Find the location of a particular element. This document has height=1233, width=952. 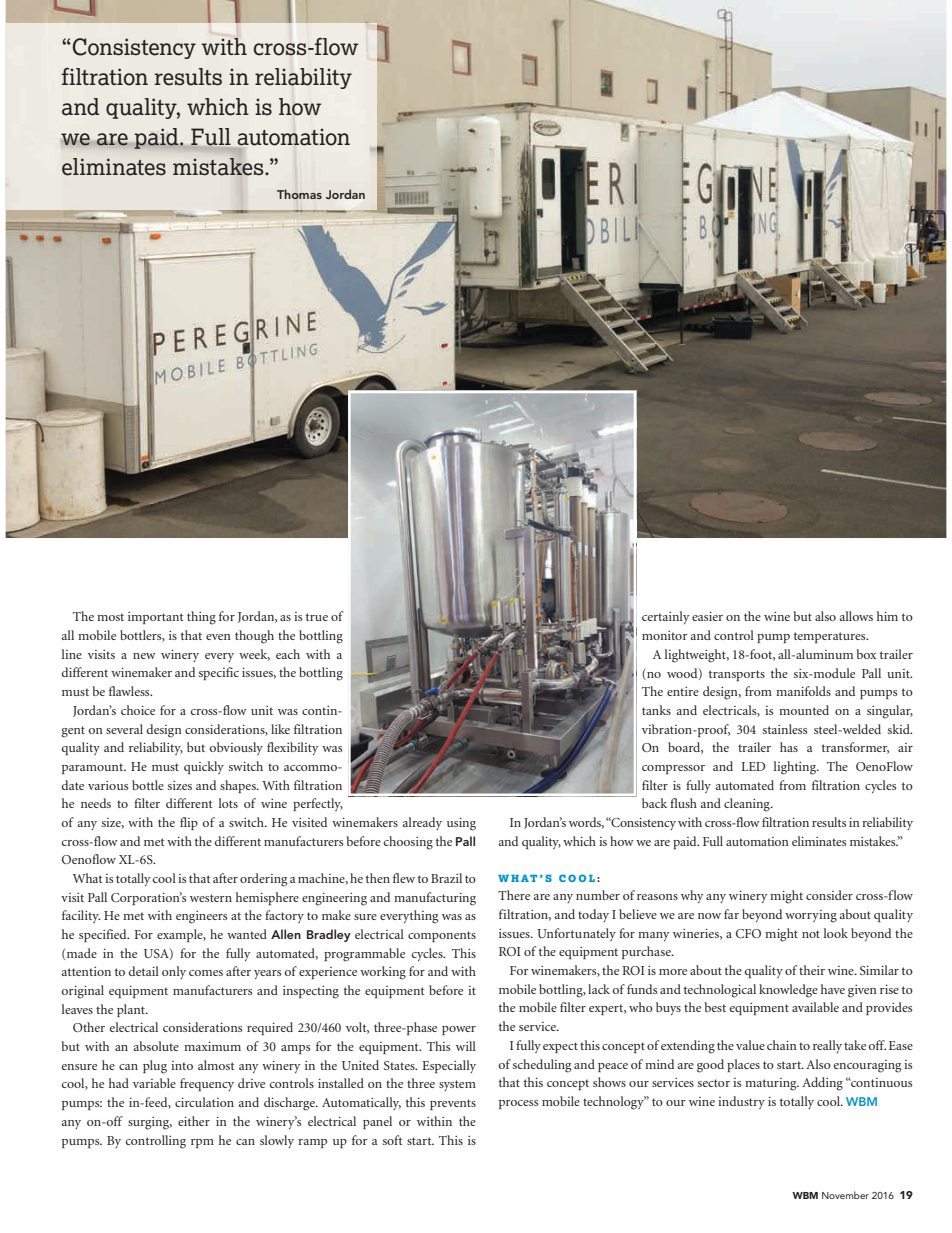

flawless is located at coordinates (130, 691).
